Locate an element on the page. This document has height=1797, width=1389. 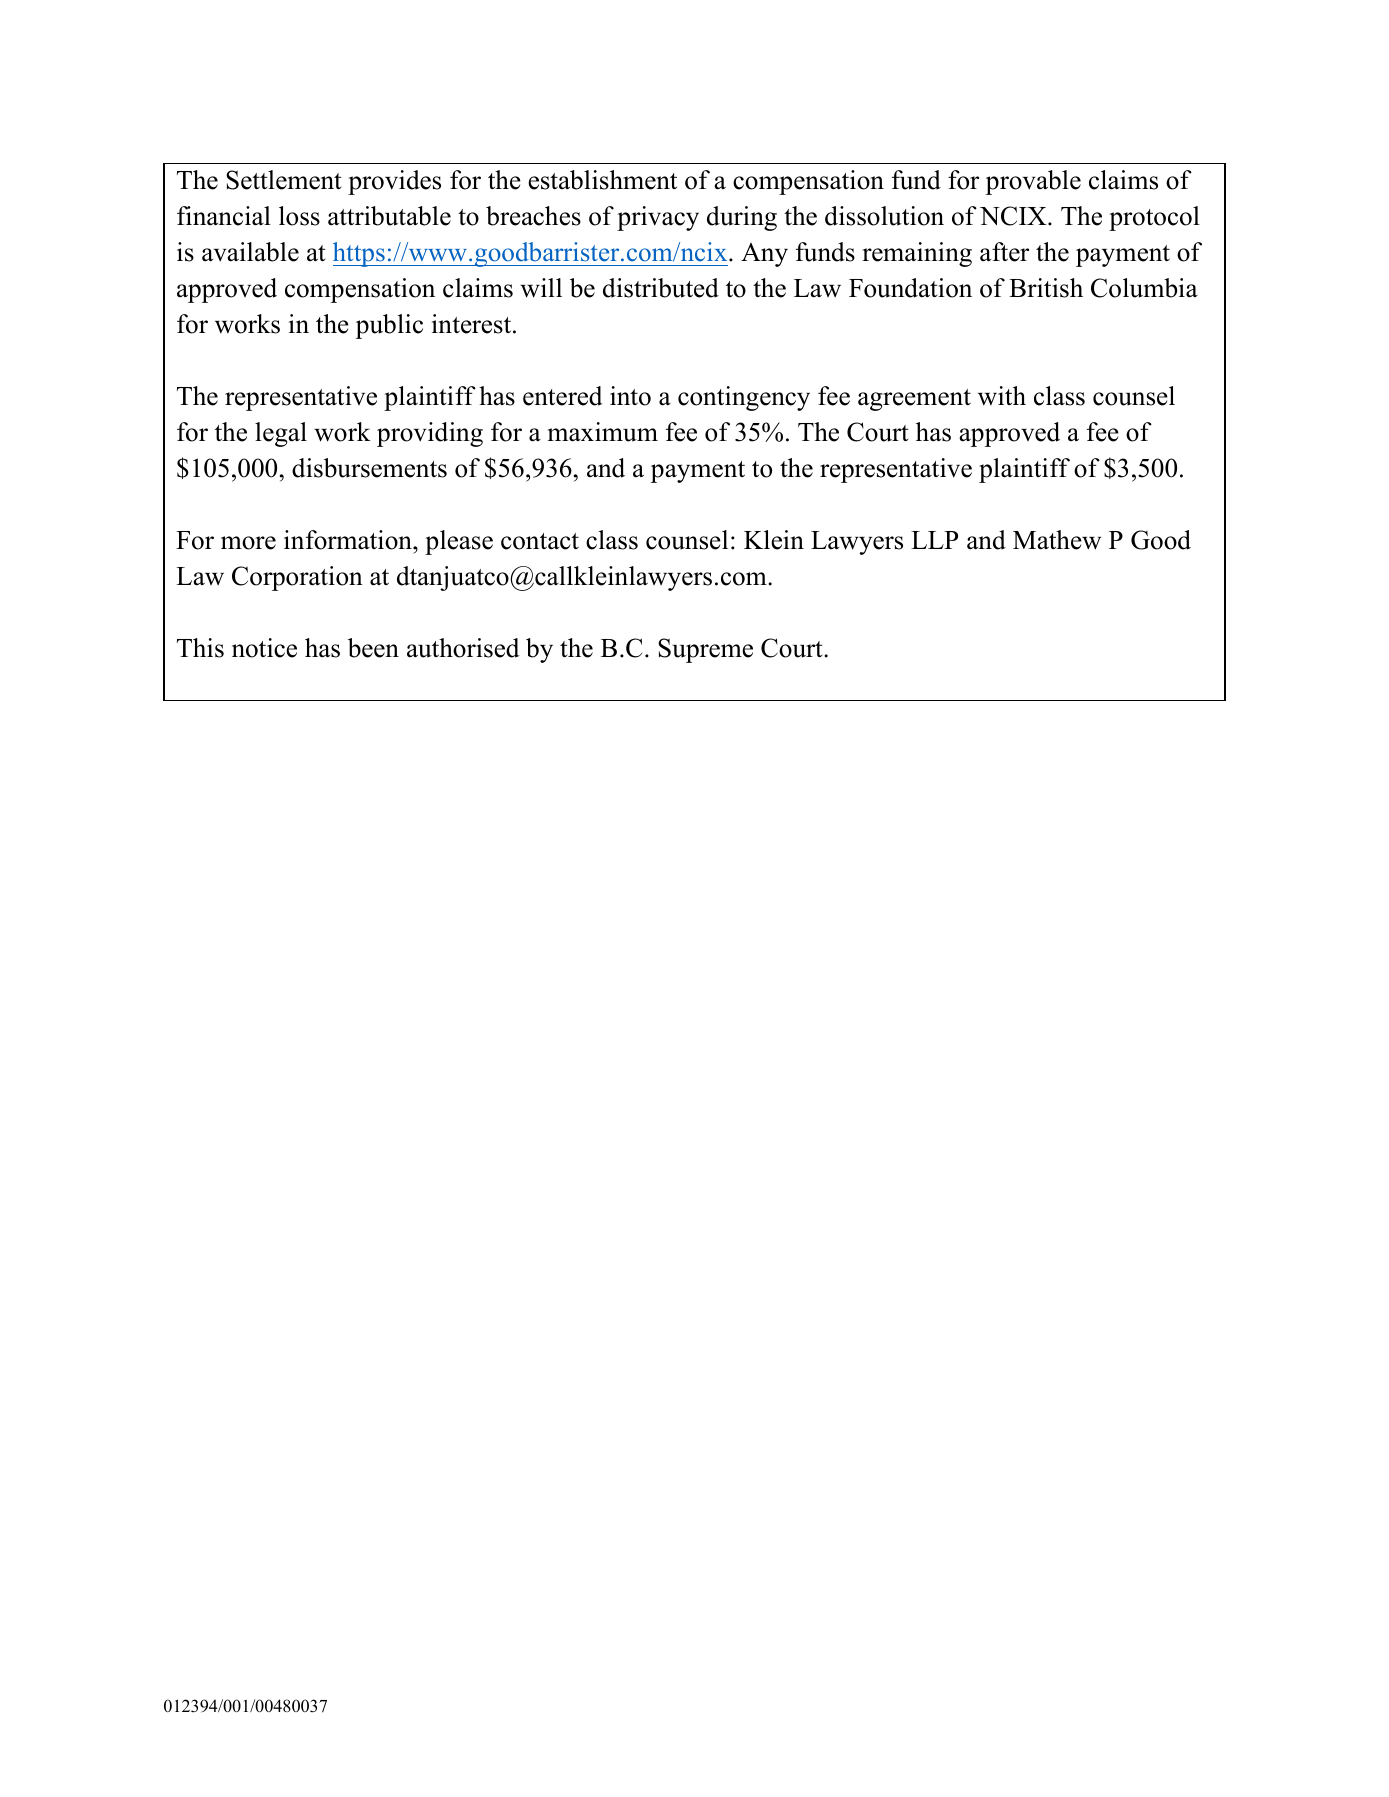
establishment is located at coordinates (602, 180).
